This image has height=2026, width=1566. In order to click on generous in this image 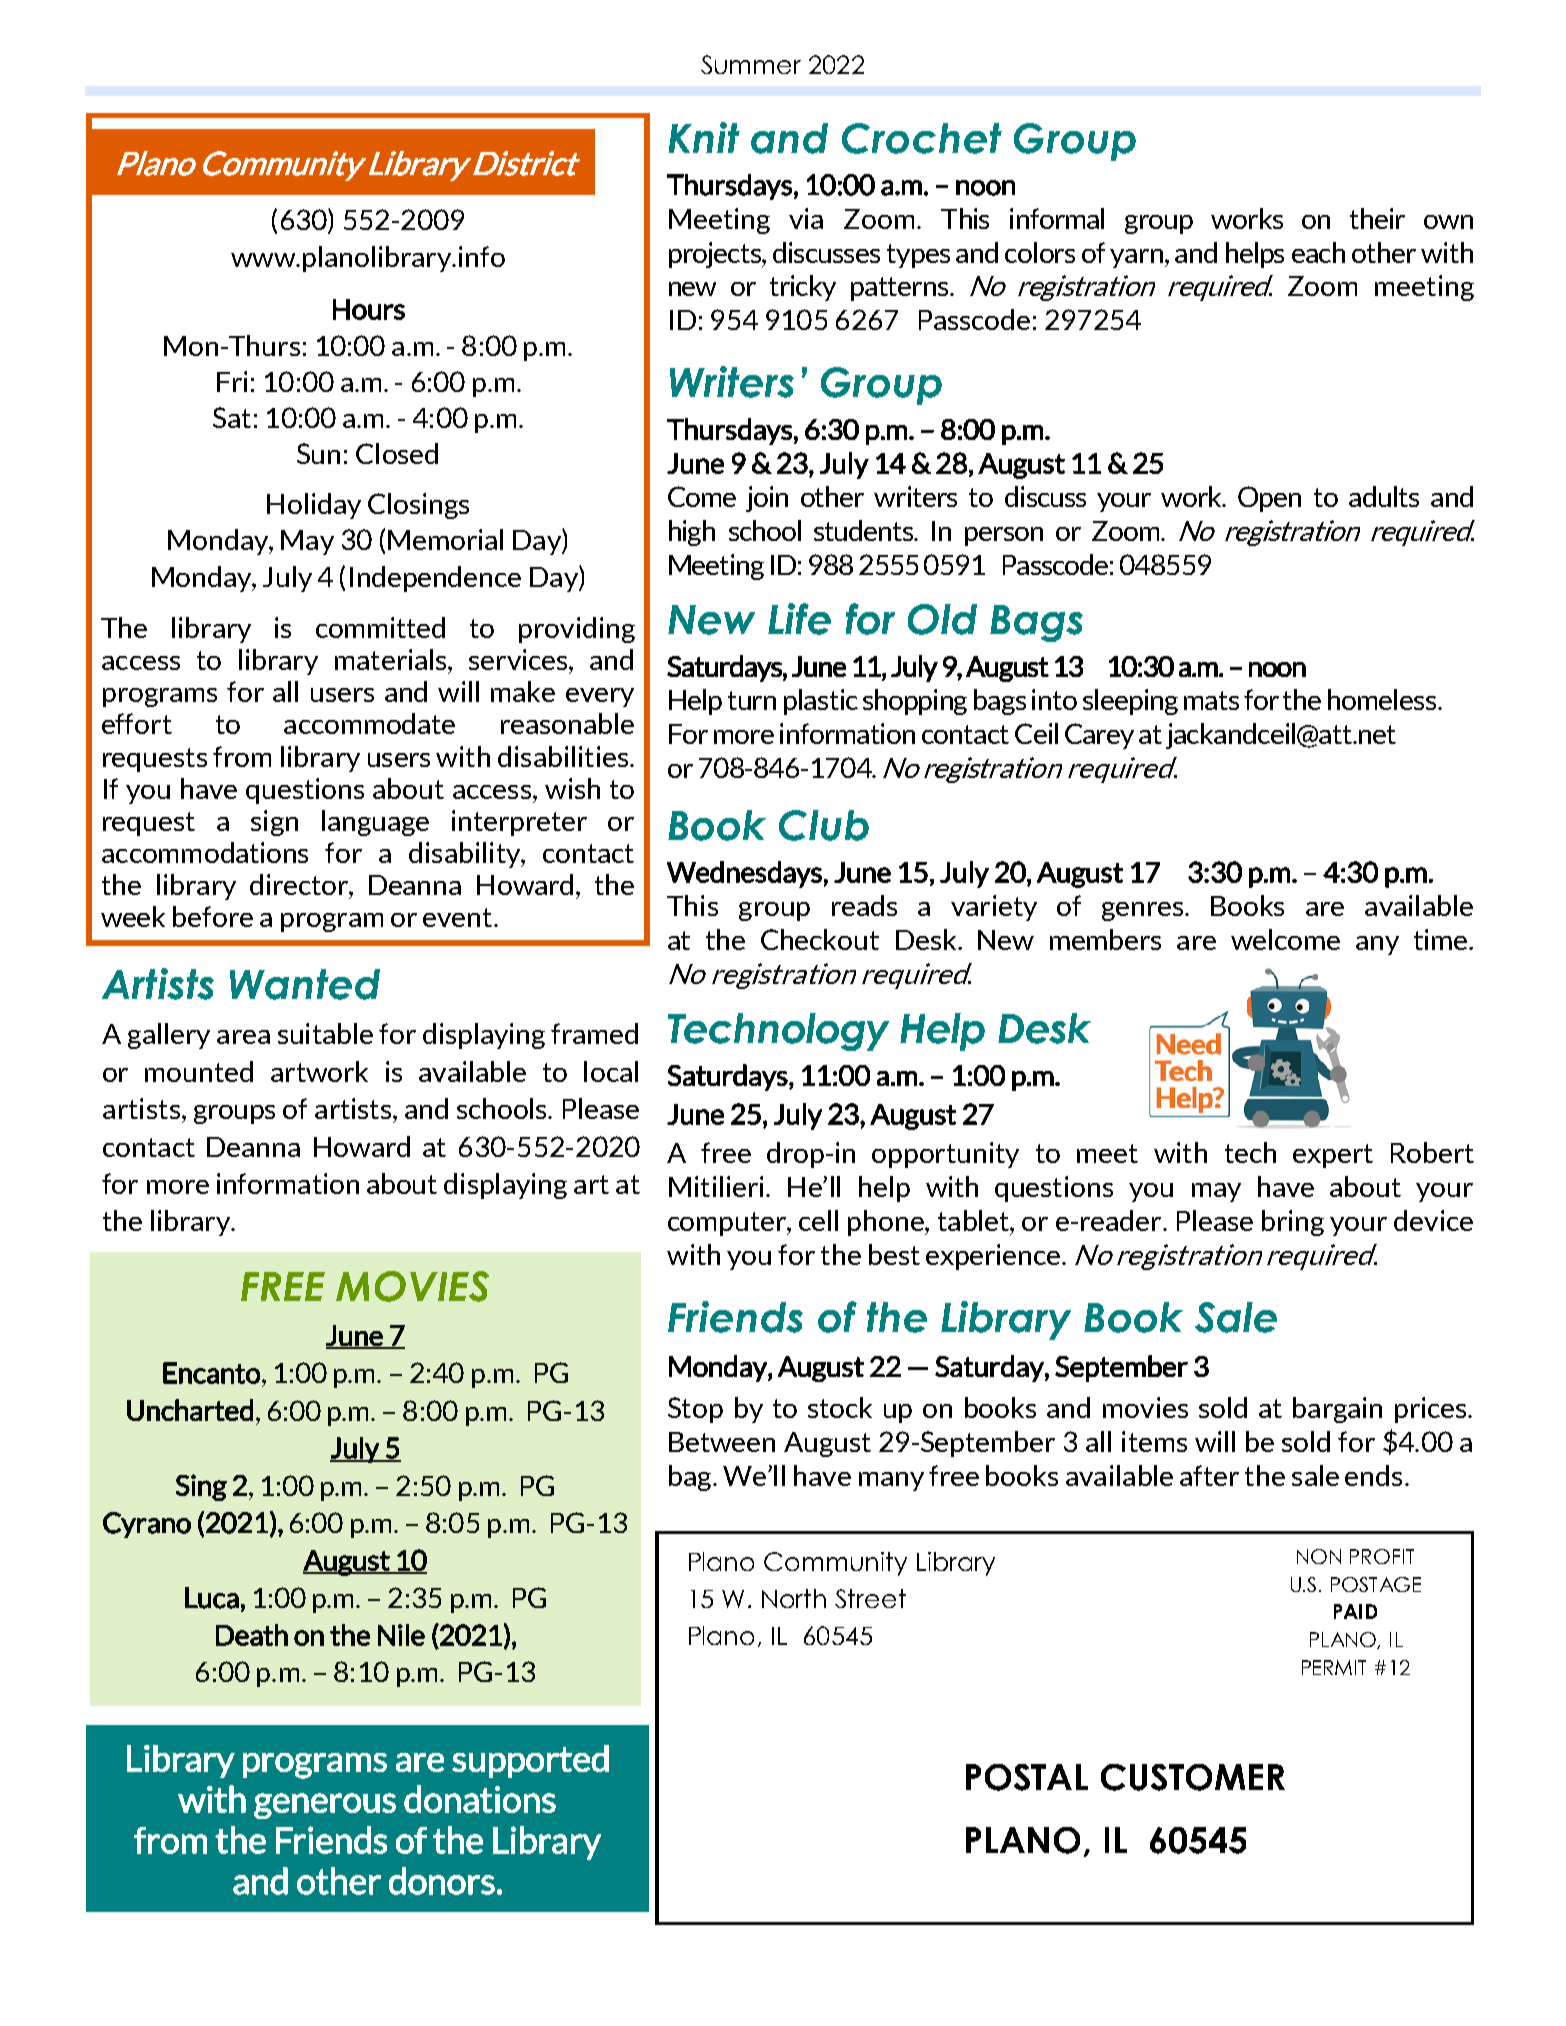, I will do `click(325, 1806)`.
